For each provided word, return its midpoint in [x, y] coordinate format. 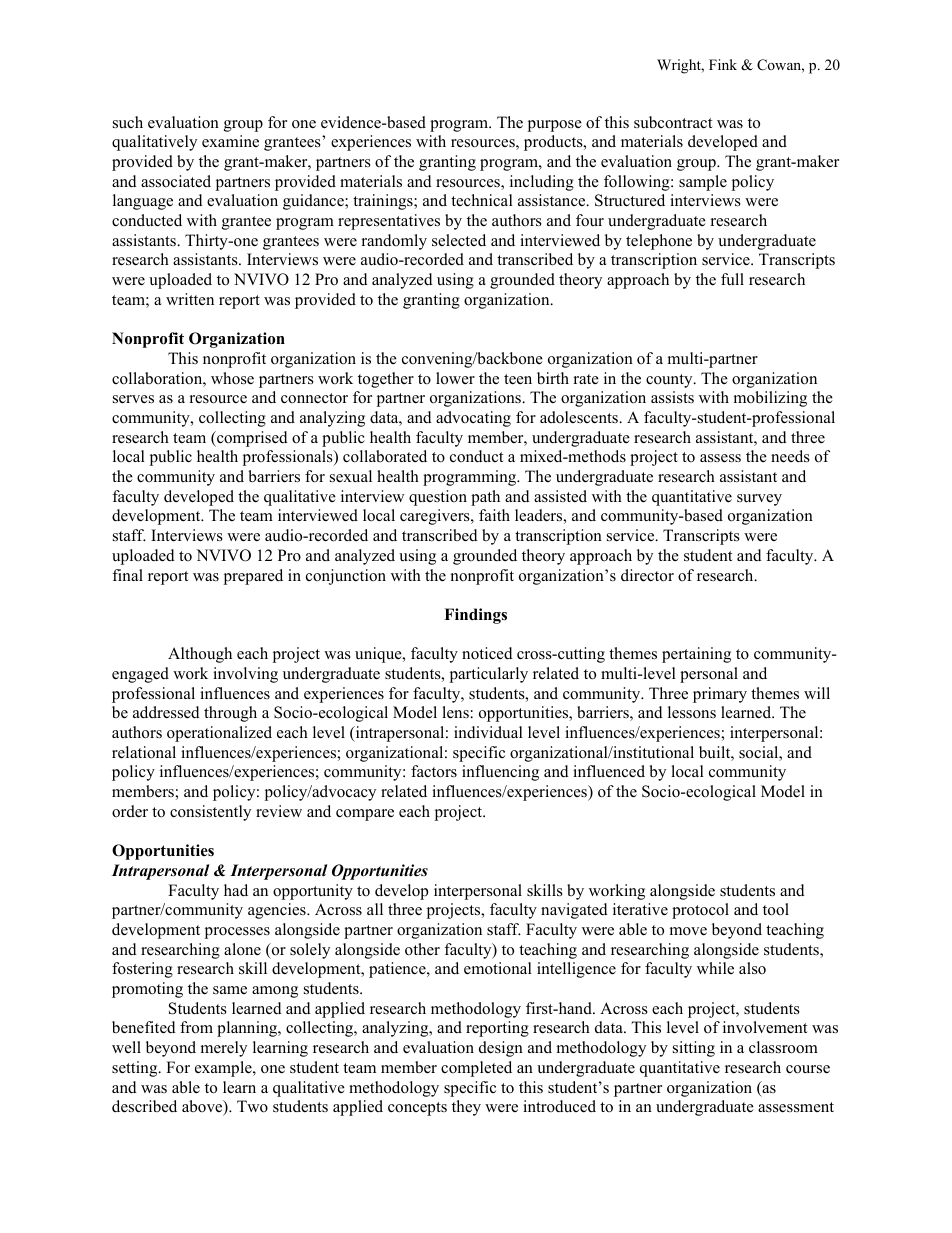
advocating [473, 419]
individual [488, 732]
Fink [723, 64]
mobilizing [770, 399]
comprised [251, 439]
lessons [692, 712]
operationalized [219, 734]
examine [230, 141]
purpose [555, 126]
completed [476, 1069]
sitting [694, 1049]
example [224, 1069]
